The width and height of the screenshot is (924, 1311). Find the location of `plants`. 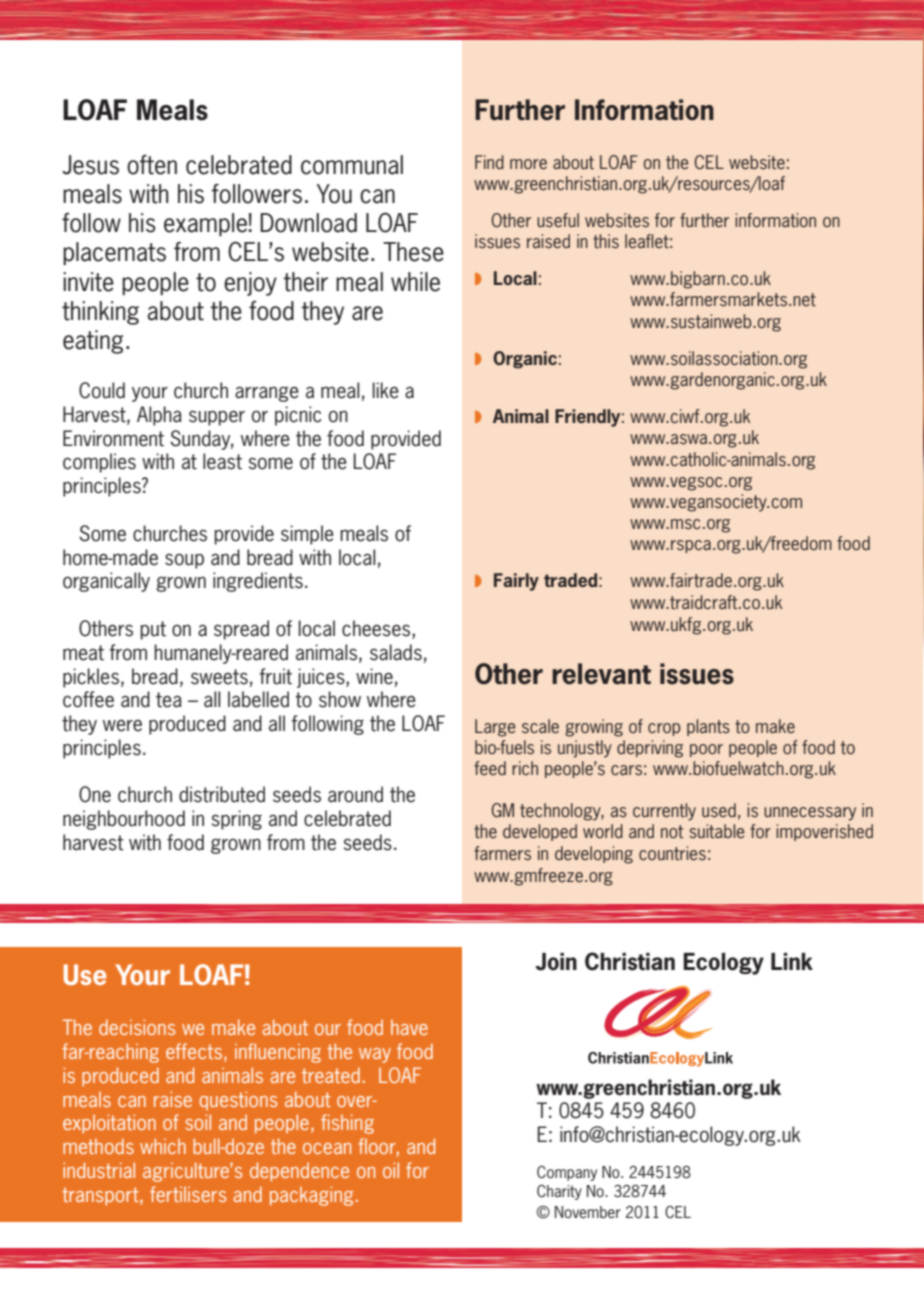

plants is located at coordinates (708, 727).
